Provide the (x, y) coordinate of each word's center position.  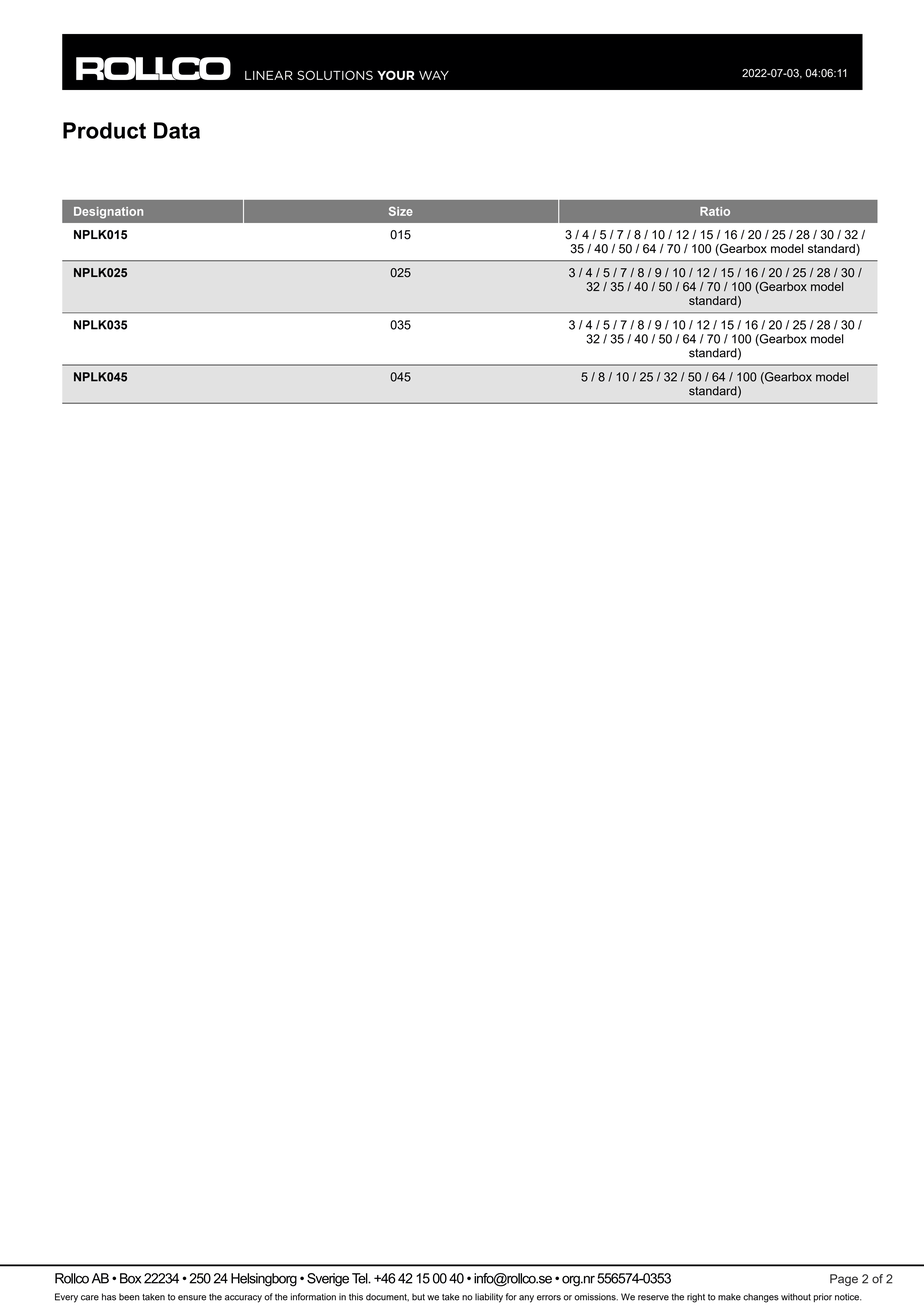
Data (177, 130)
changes (761, 1298)
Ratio (715, 211)
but (418, 1297)
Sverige (328, 1280)
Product (104, 130)
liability (489, 1298)
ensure (192, 1298)
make (729, 1297)
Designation (108, 213)
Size (401, 211)
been (129, 1297)
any (526, 1299)
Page (844, 1280)
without (796, 1297)
